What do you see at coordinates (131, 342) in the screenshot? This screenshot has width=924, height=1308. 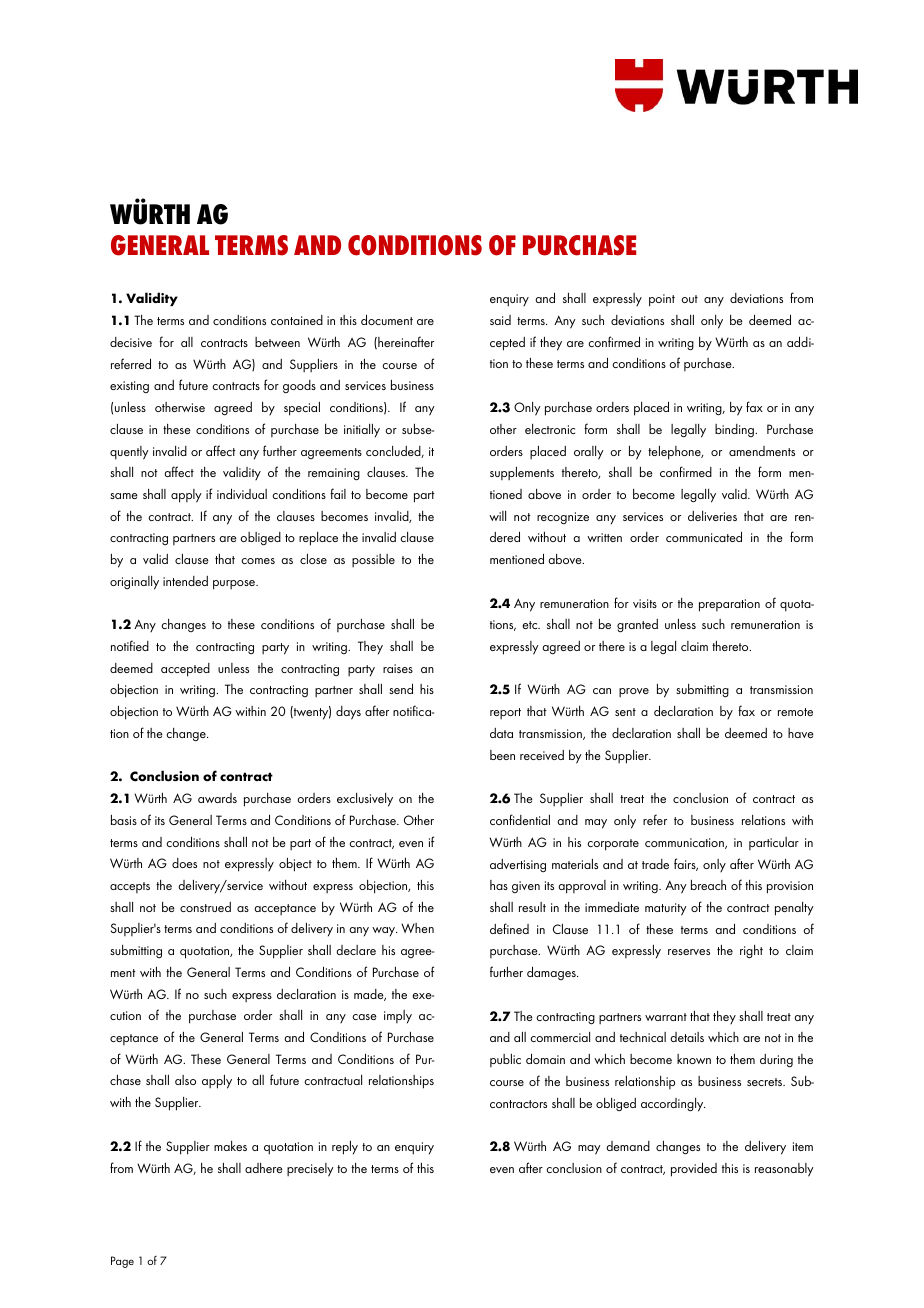 I see `decisive` at bounding box center [131, 342].
